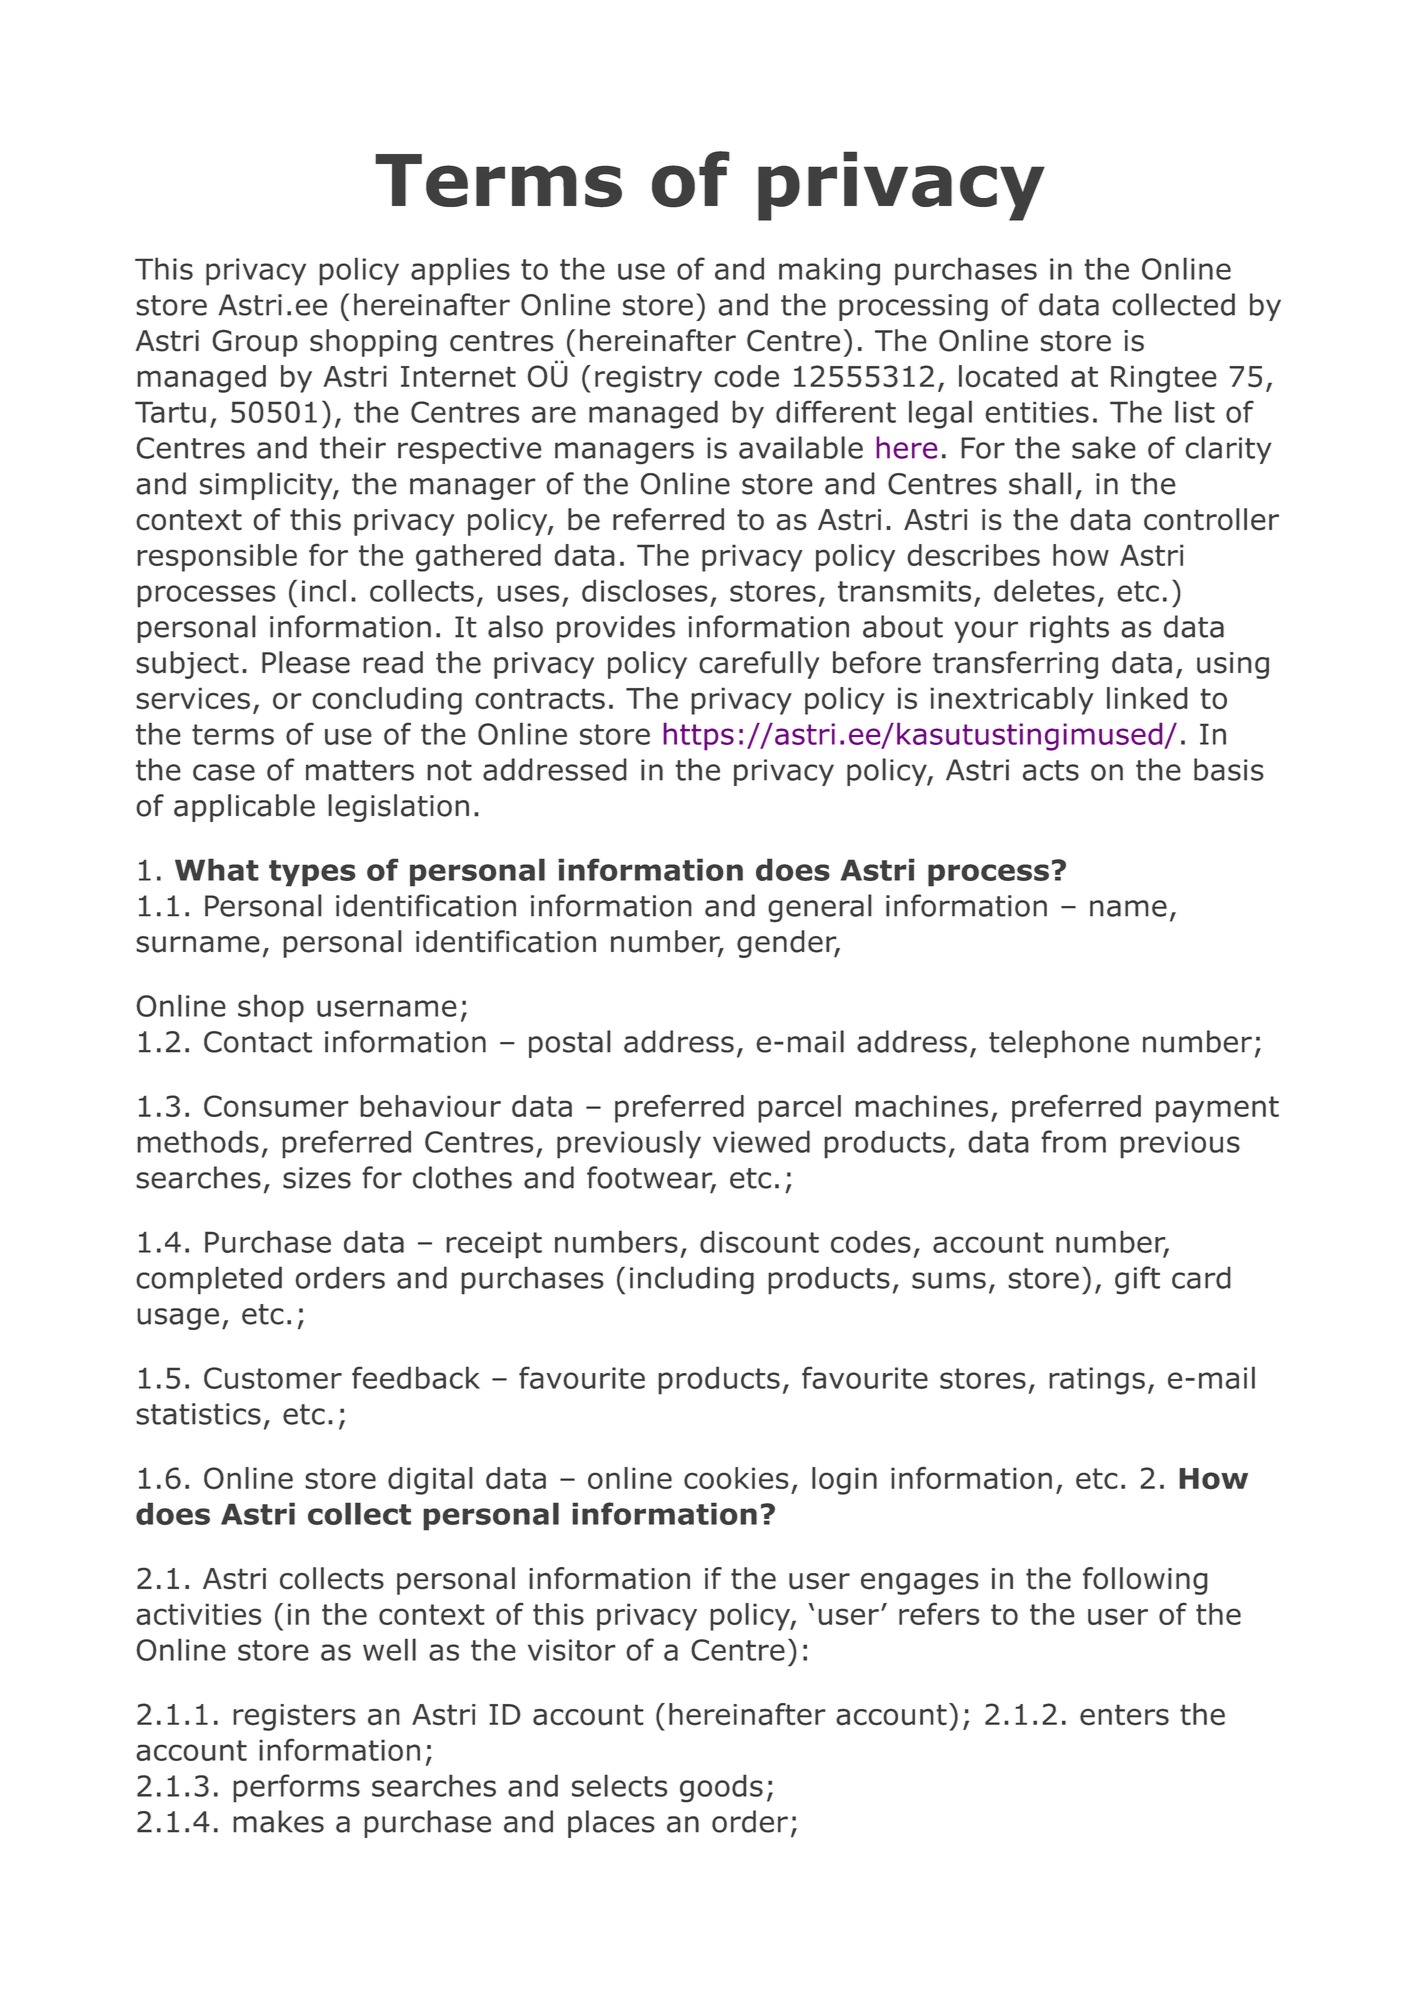  What do you see at coordinates (255, 343) in the image?
I see `Group` at bounding box center [255, 343].
